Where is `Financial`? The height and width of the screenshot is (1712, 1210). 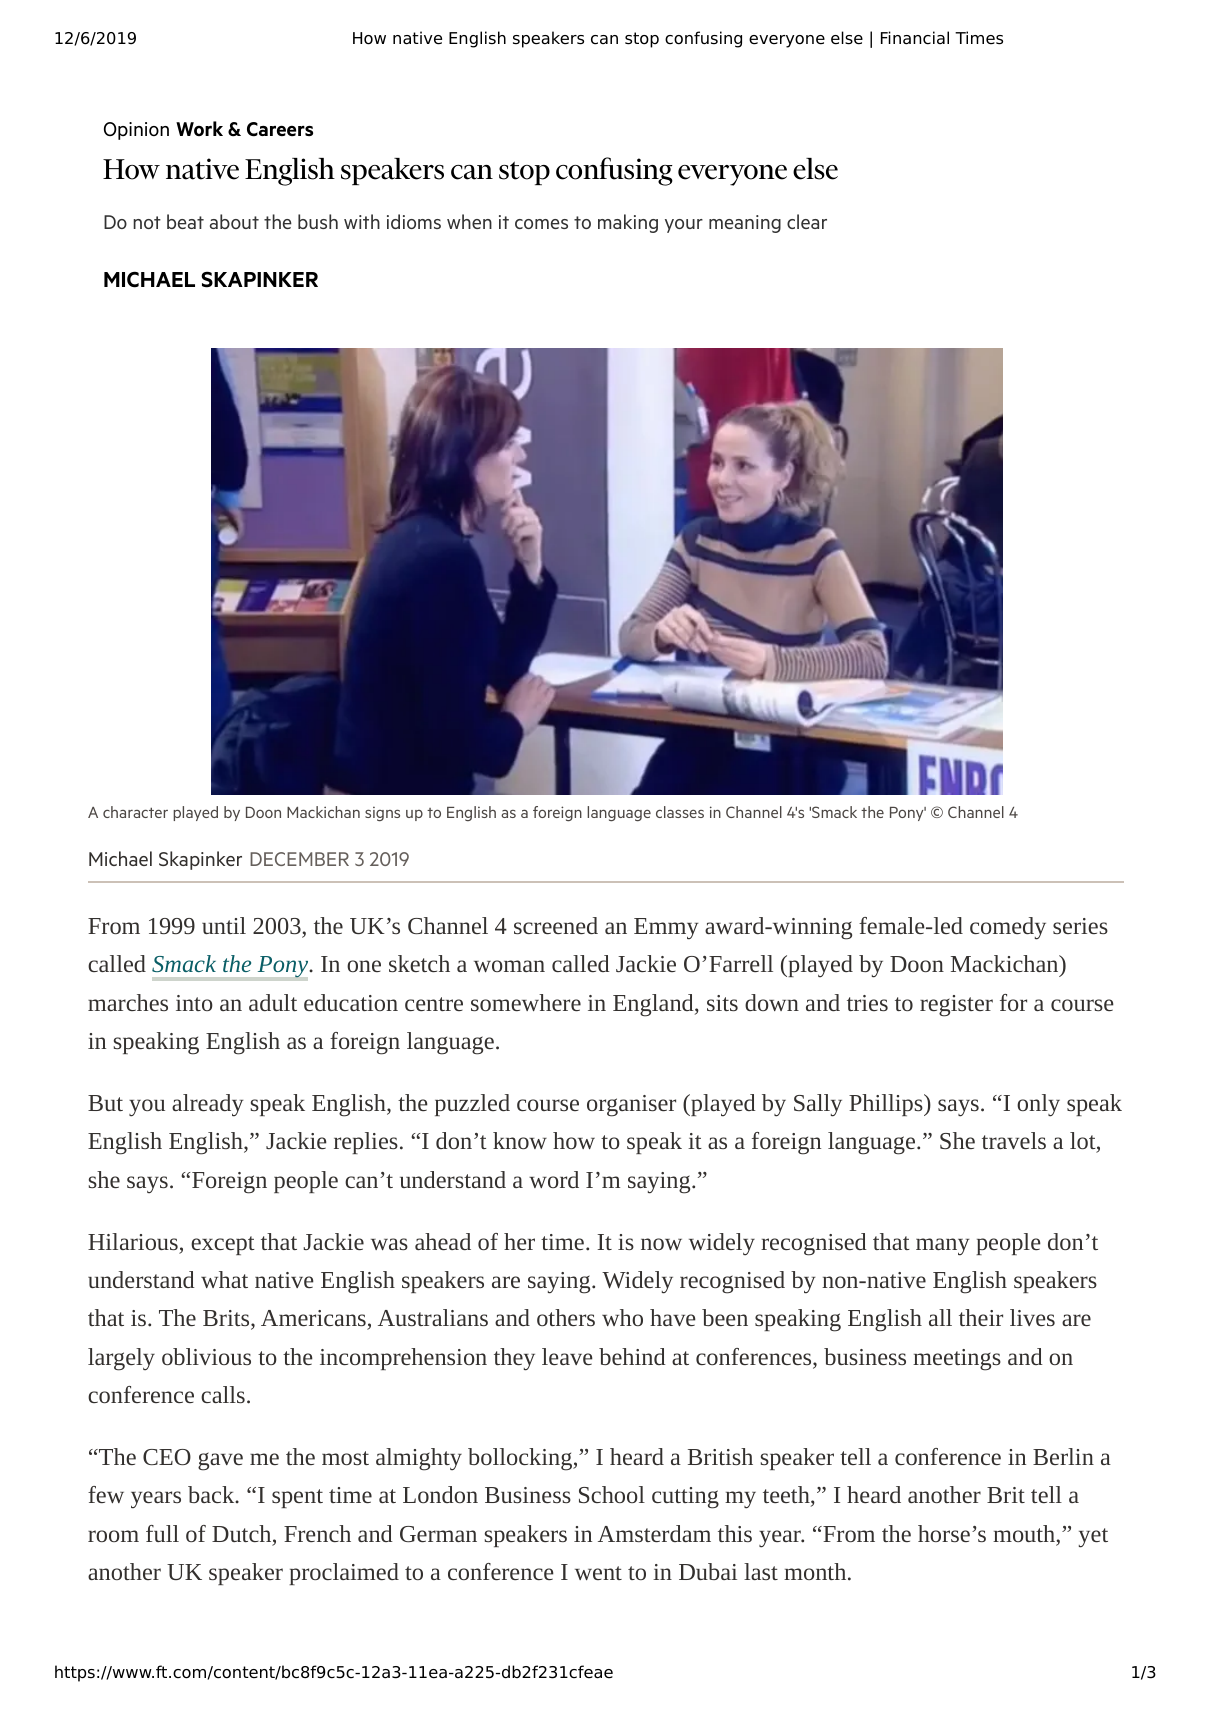
Financial is located at coordinates (915, 38).
